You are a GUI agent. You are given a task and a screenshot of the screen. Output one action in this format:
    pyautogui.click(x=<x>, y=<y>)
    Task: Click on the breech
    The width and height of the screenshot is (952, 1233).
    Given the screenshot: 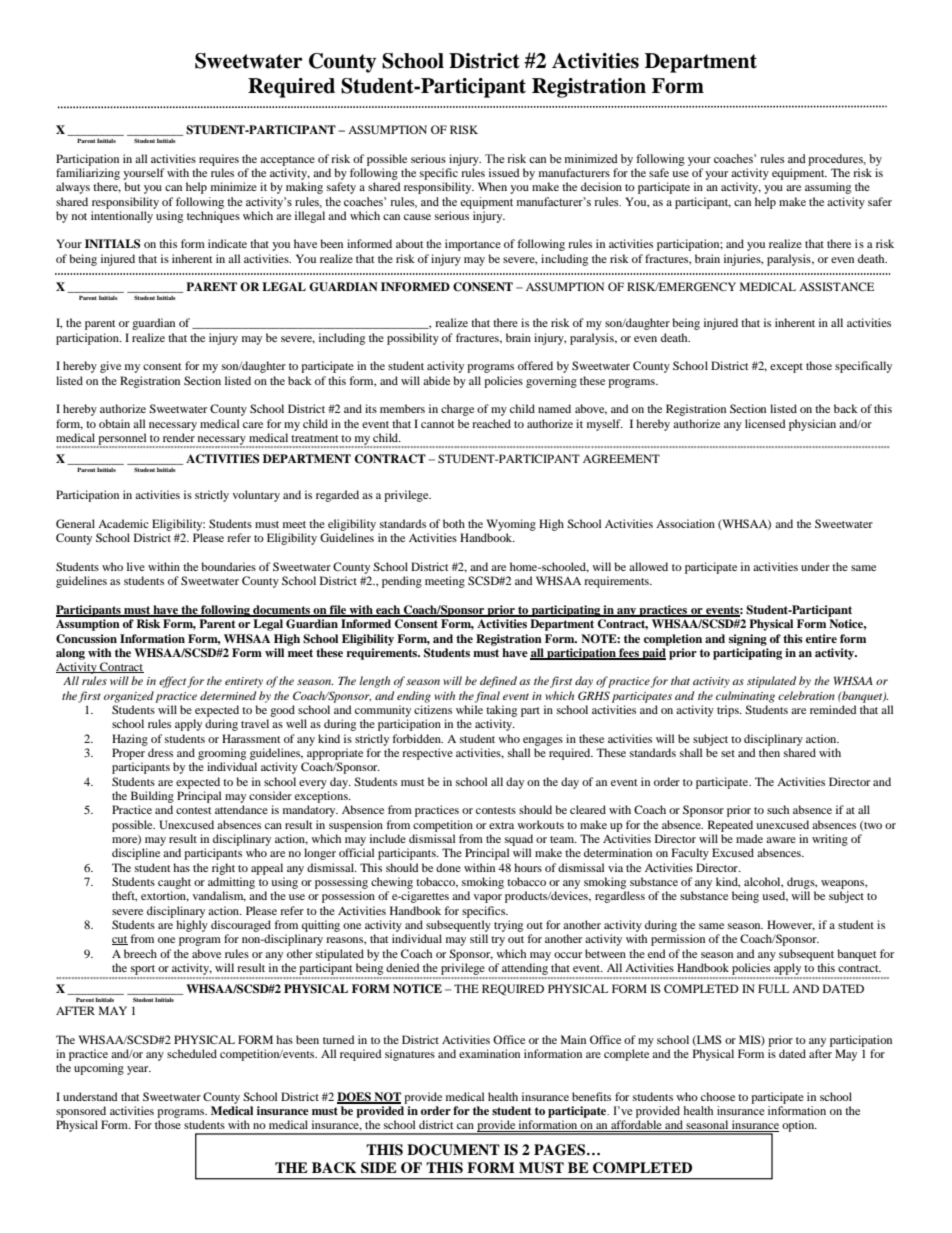 What is the action you would take?
    pyautogui.click(x=140, y=953)
